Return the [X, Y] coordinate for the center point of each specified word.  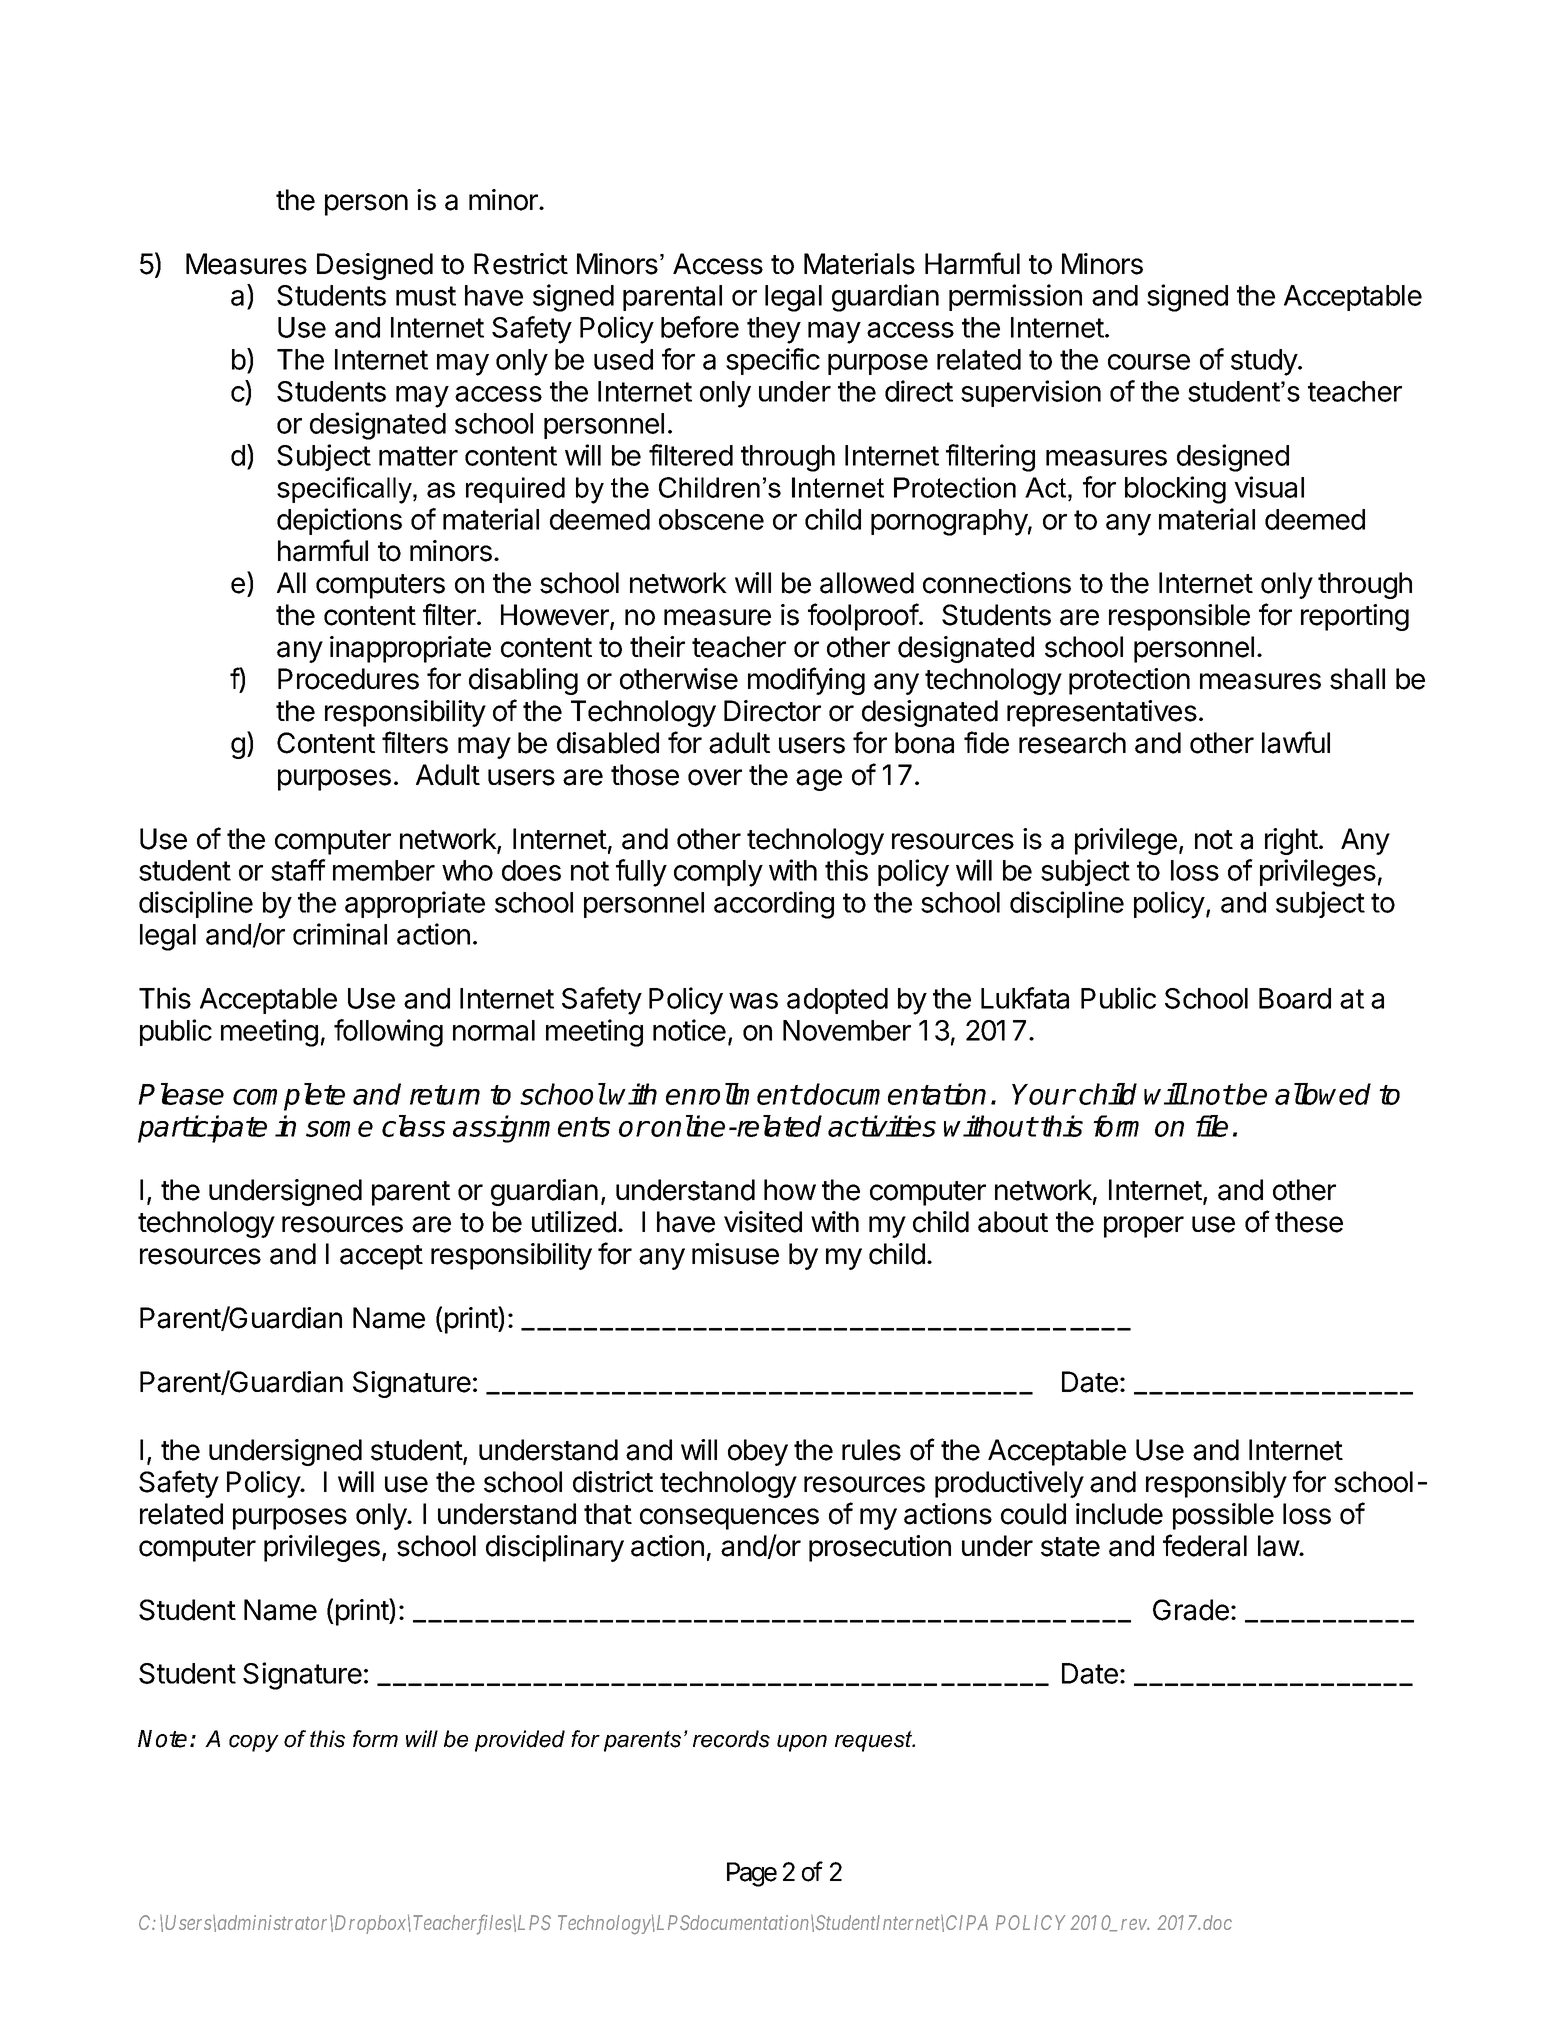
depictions [339, 521]
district [613, 1482]
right [1291, 841]
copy [254, 1743]
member [384, 870]
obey [758, 1452]
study [1265, 362]
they [774, 330]
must [426, 296]
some [339, 1129]
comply [718, 873]
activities [882, 1126]
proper [1144, 1227]
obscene [711, 519]
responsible [1179, 617]
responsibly [1216, 1484]
